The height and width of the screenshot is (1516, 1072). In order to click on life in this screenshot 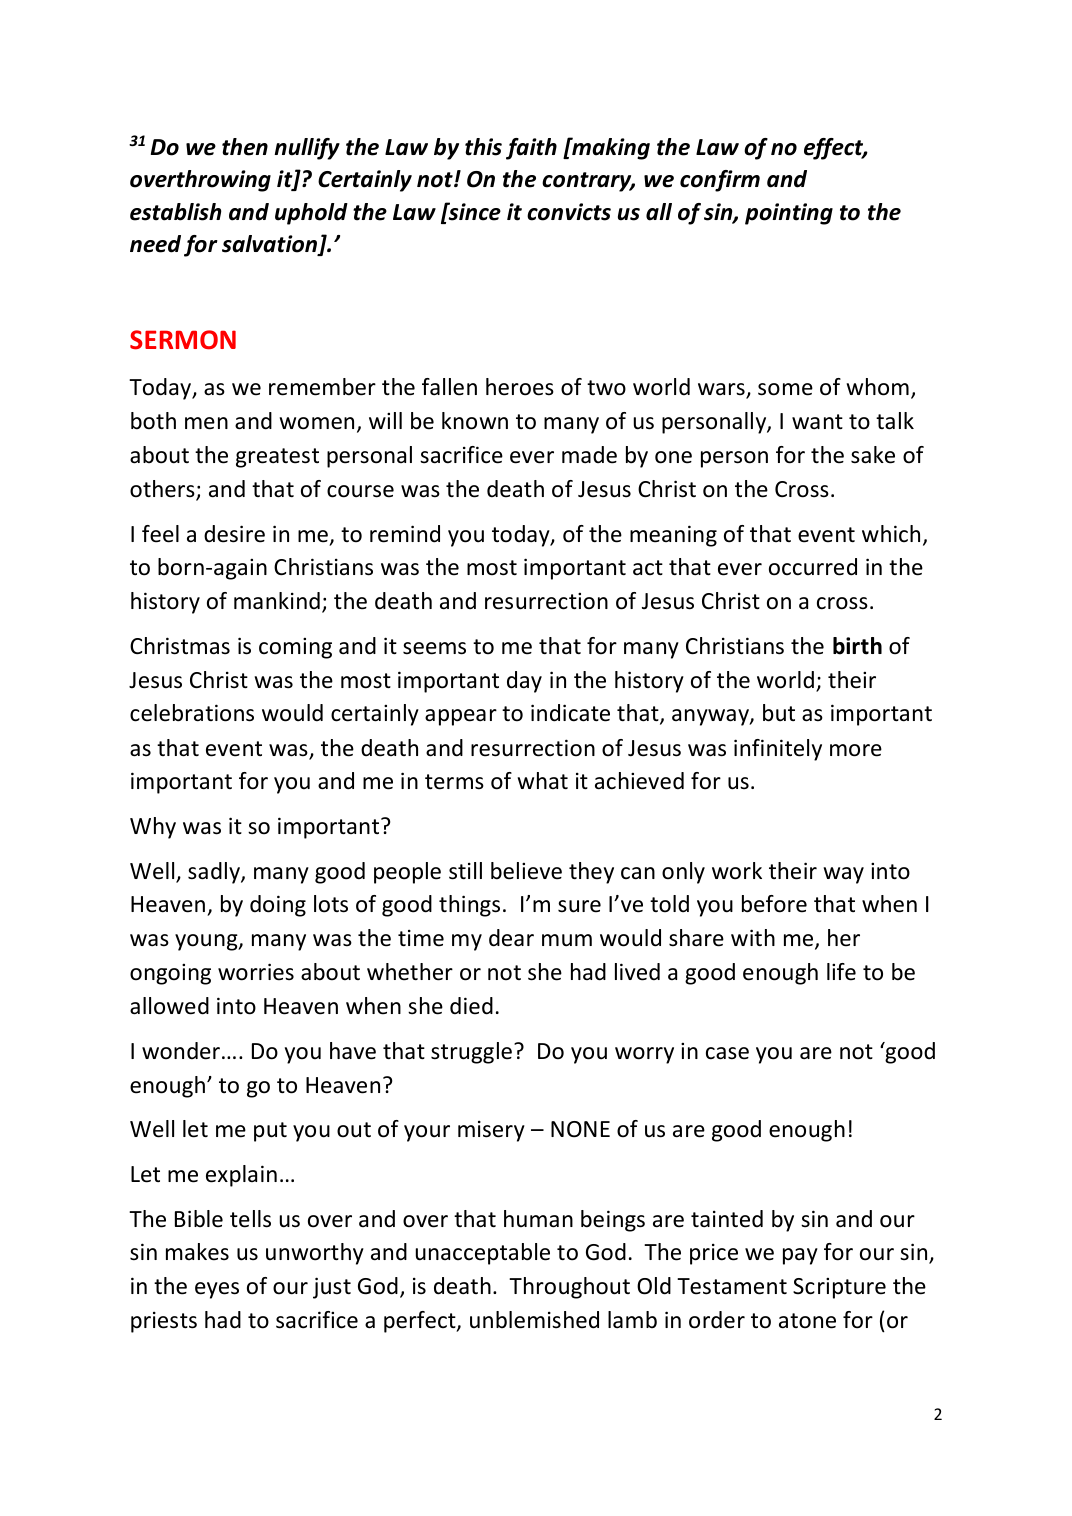, I will do `click(841, 972)`.
